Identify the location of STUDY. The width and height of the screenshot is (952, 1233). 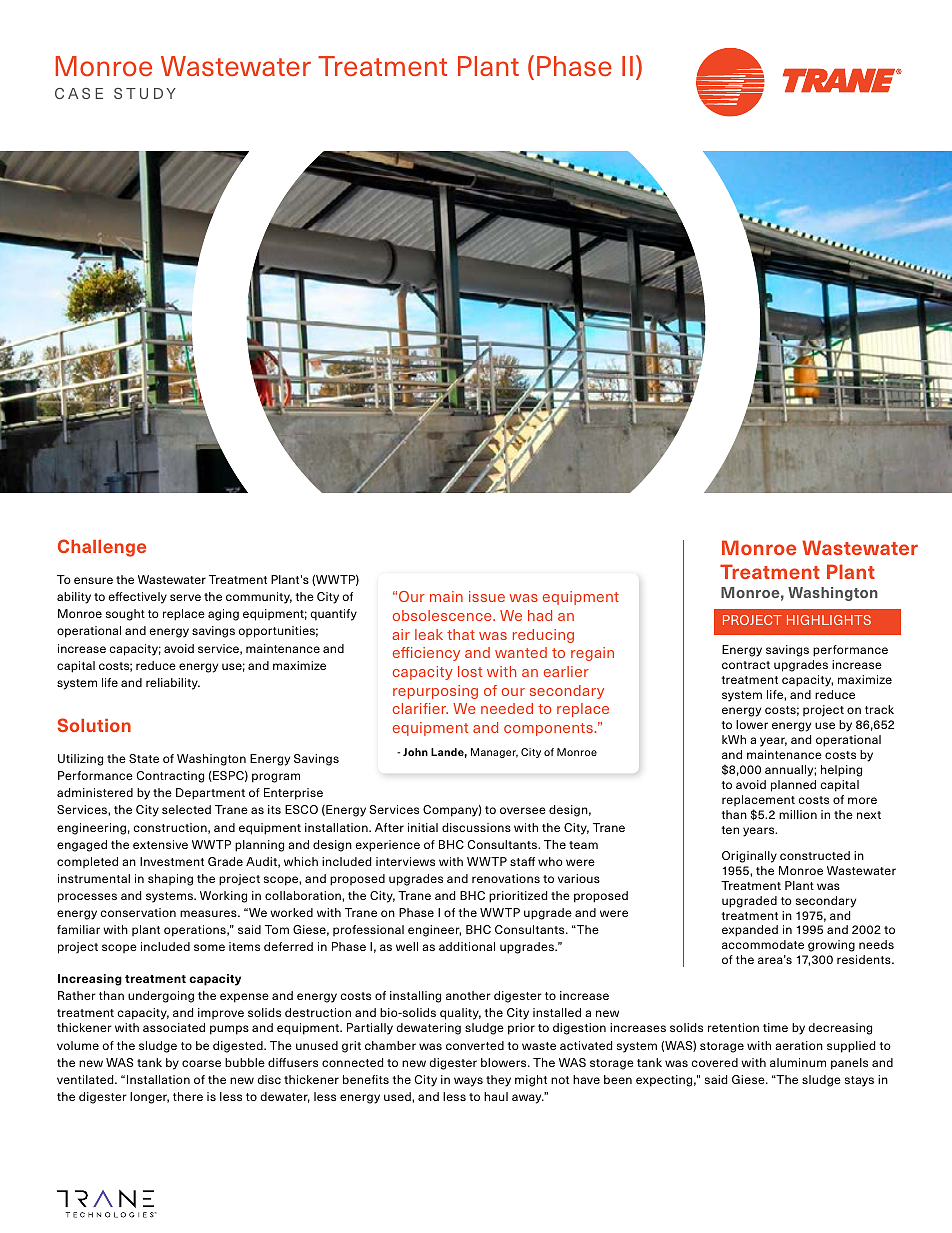
(145, 93).
